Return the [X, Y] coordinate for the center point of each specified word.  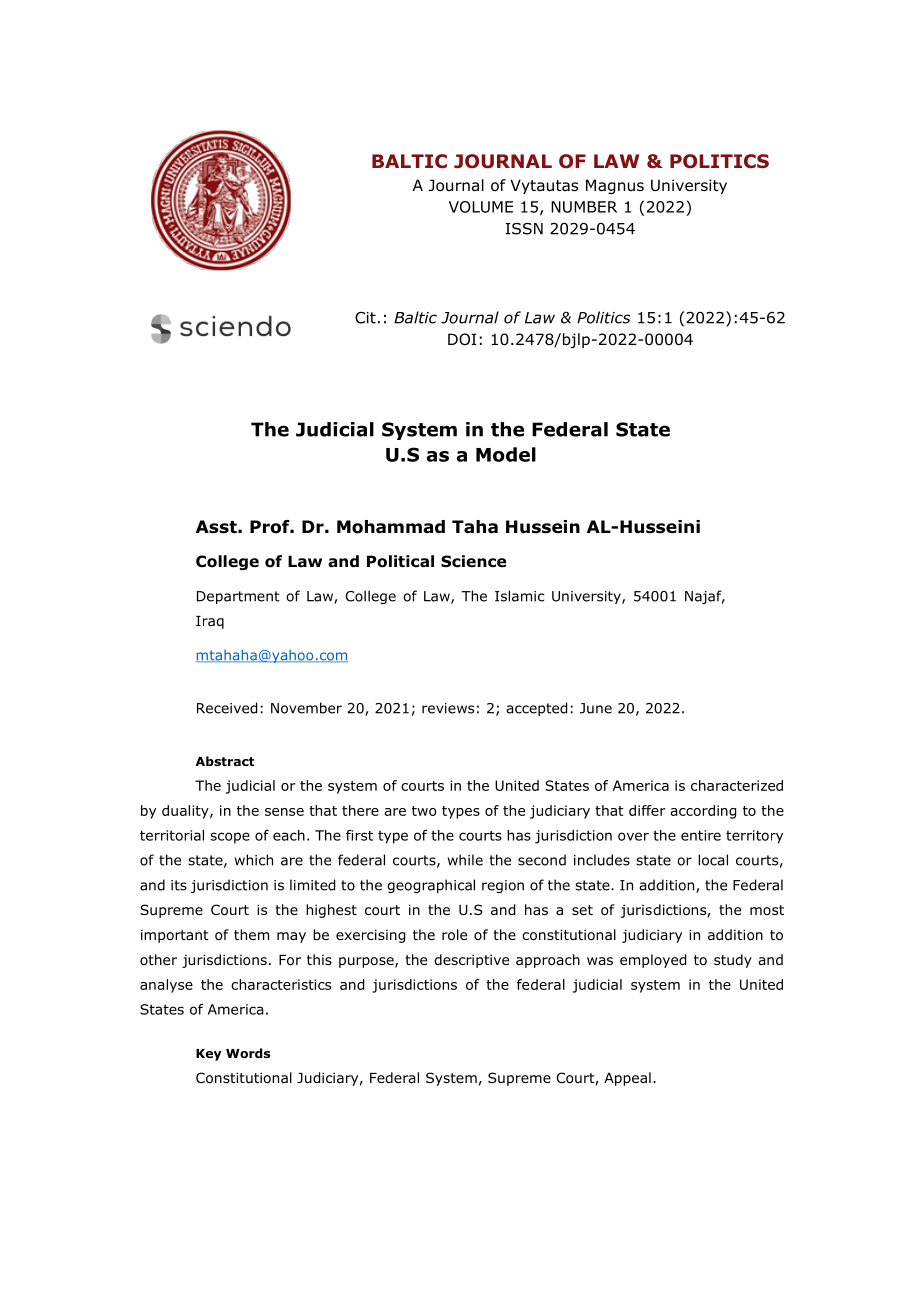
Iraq [210, 622]
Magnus [615, 186]
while [465, 860]
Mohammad [391, 527]
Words [248, 1053]
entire [701, 835]
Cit [365, 318]
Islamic [519, 596]
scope [230, 838]
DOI [462, 339]
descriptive [471, 961]
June [596, 708]
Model [506, 454]
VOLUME [481, 207]
